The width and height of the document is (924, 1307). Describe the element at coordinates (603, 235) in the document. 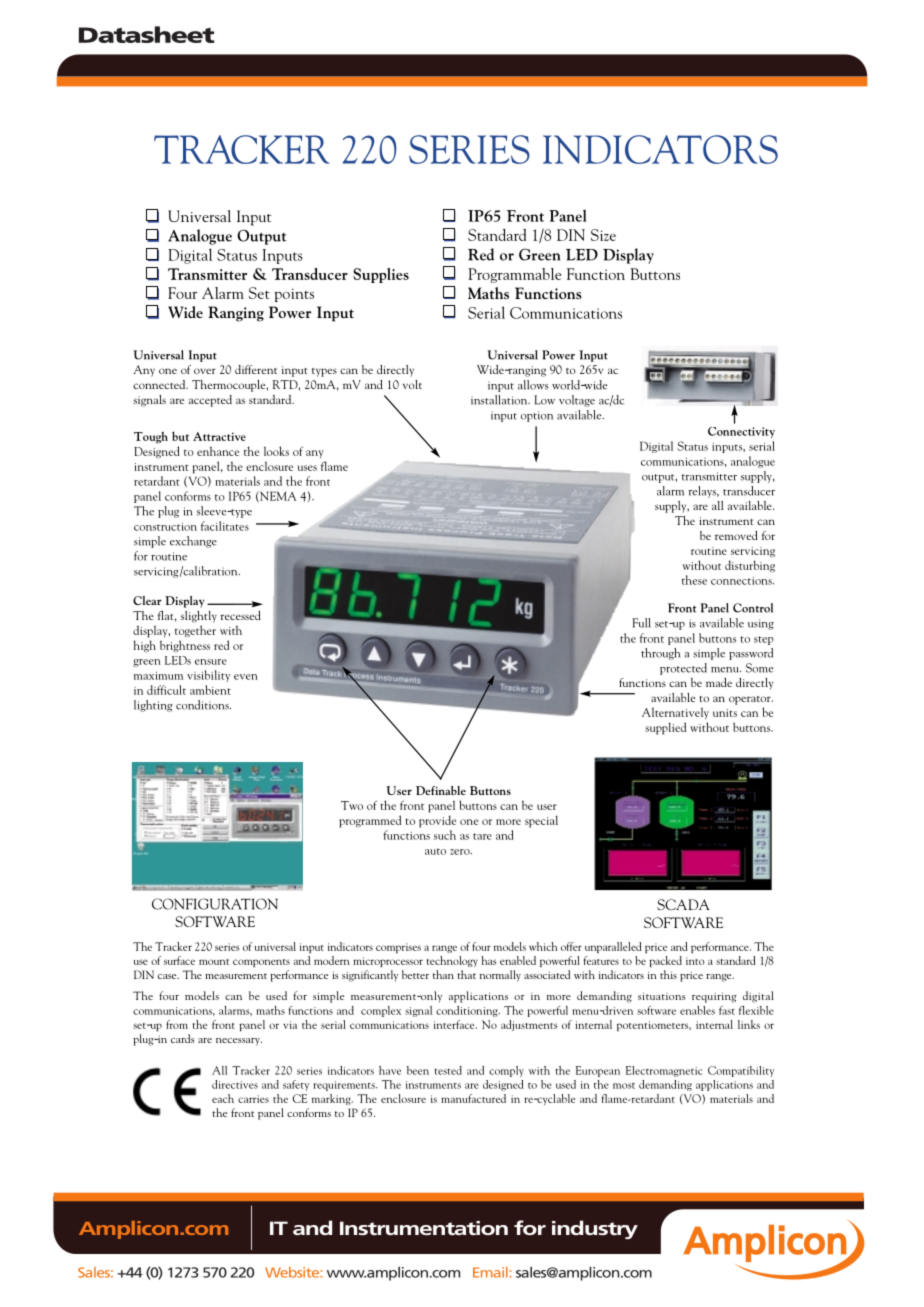

I see `Size` at that location.
